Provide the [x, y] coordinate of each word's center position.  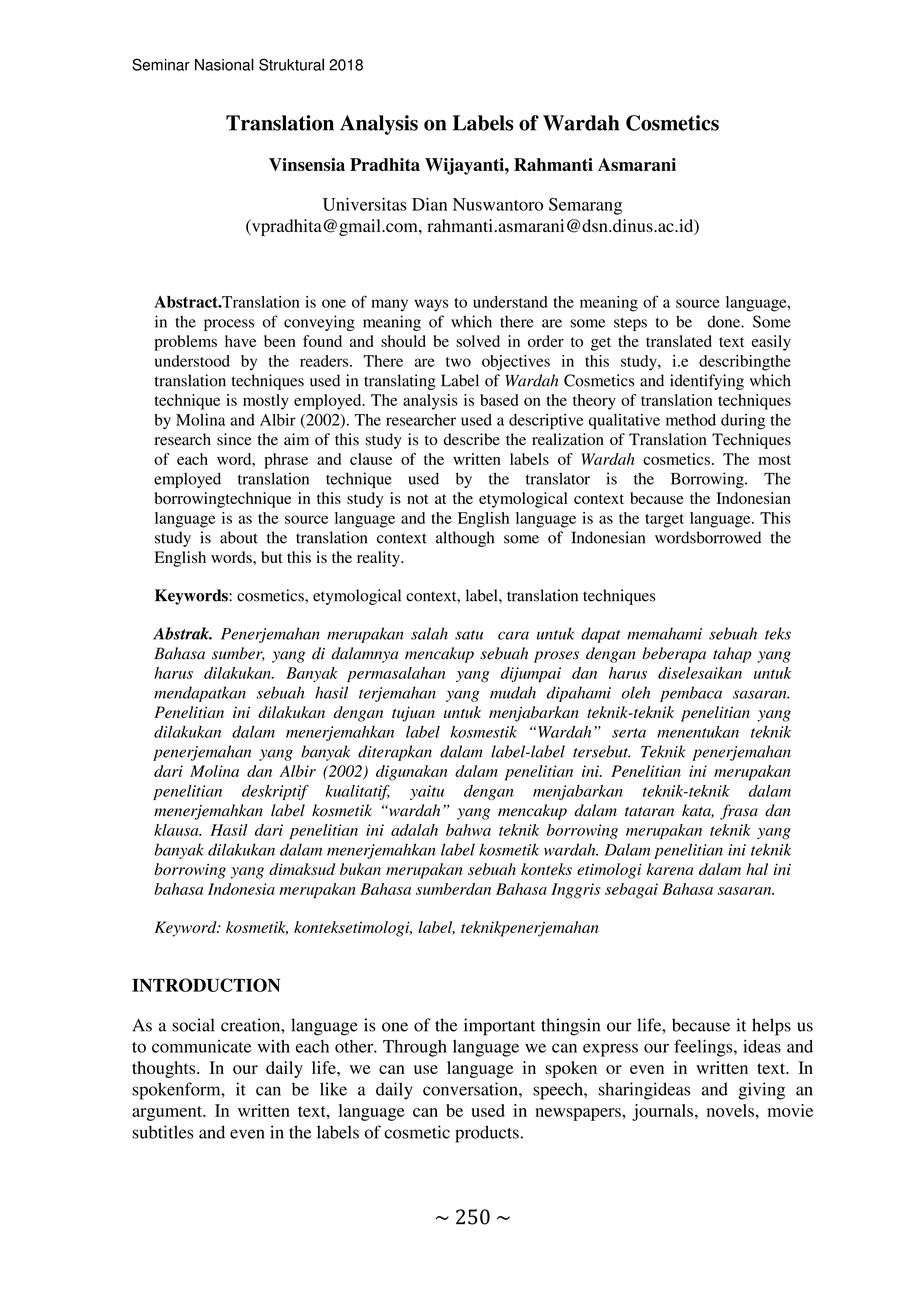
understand [510, 302]
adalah [414, 830]
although [465, 539]
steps [630, 324]
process [229, 325]
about [239, 537]
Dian [429, 204]
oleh [636, 692]
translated [679, 341]
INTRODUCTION [206, 985]
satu [469, 635]
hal [757, 869]
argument [168, 1113]
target [664, 521]
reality [379, 559]
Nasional [224, 64]
